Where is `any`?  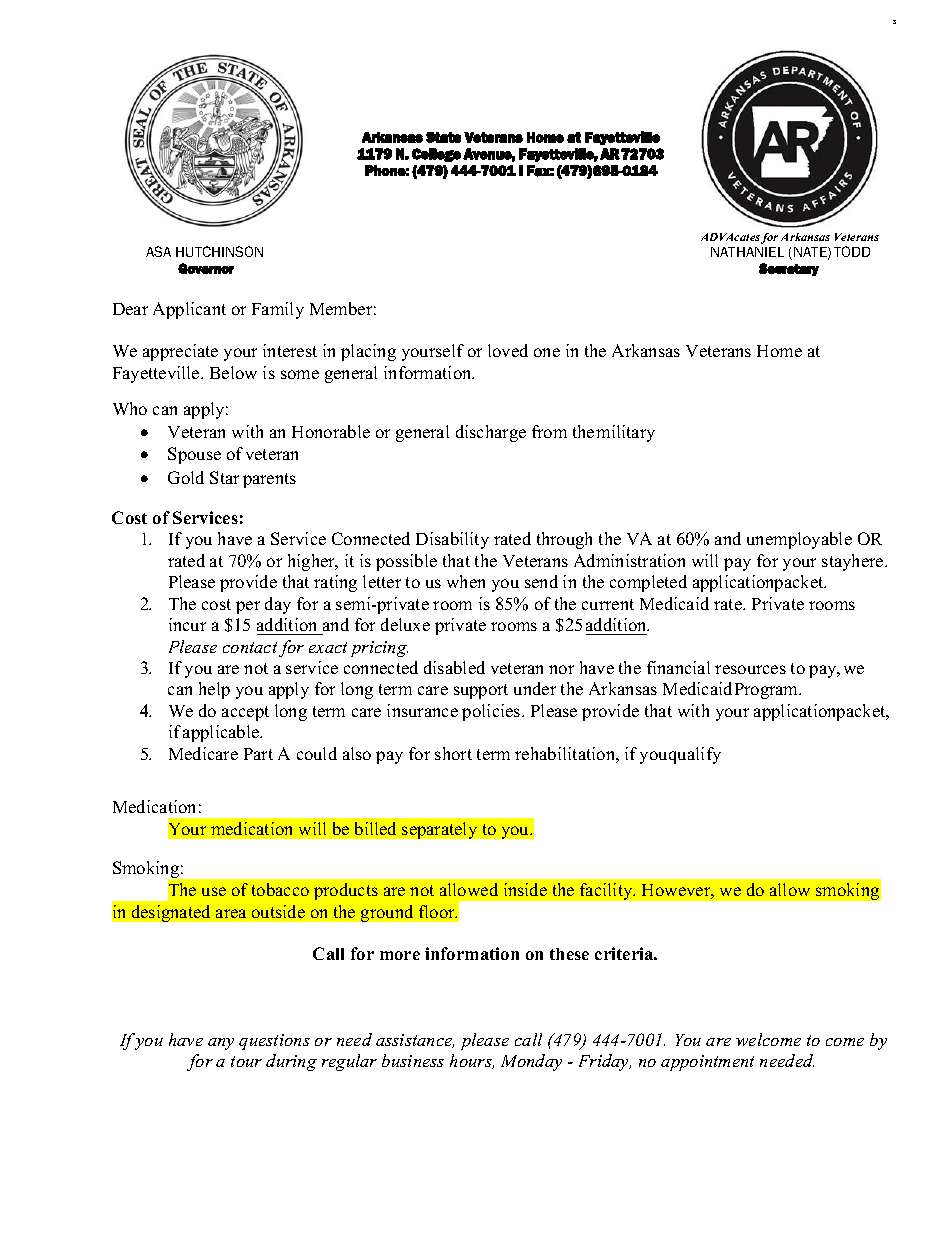
any is located at coordinates (221, 1044).
